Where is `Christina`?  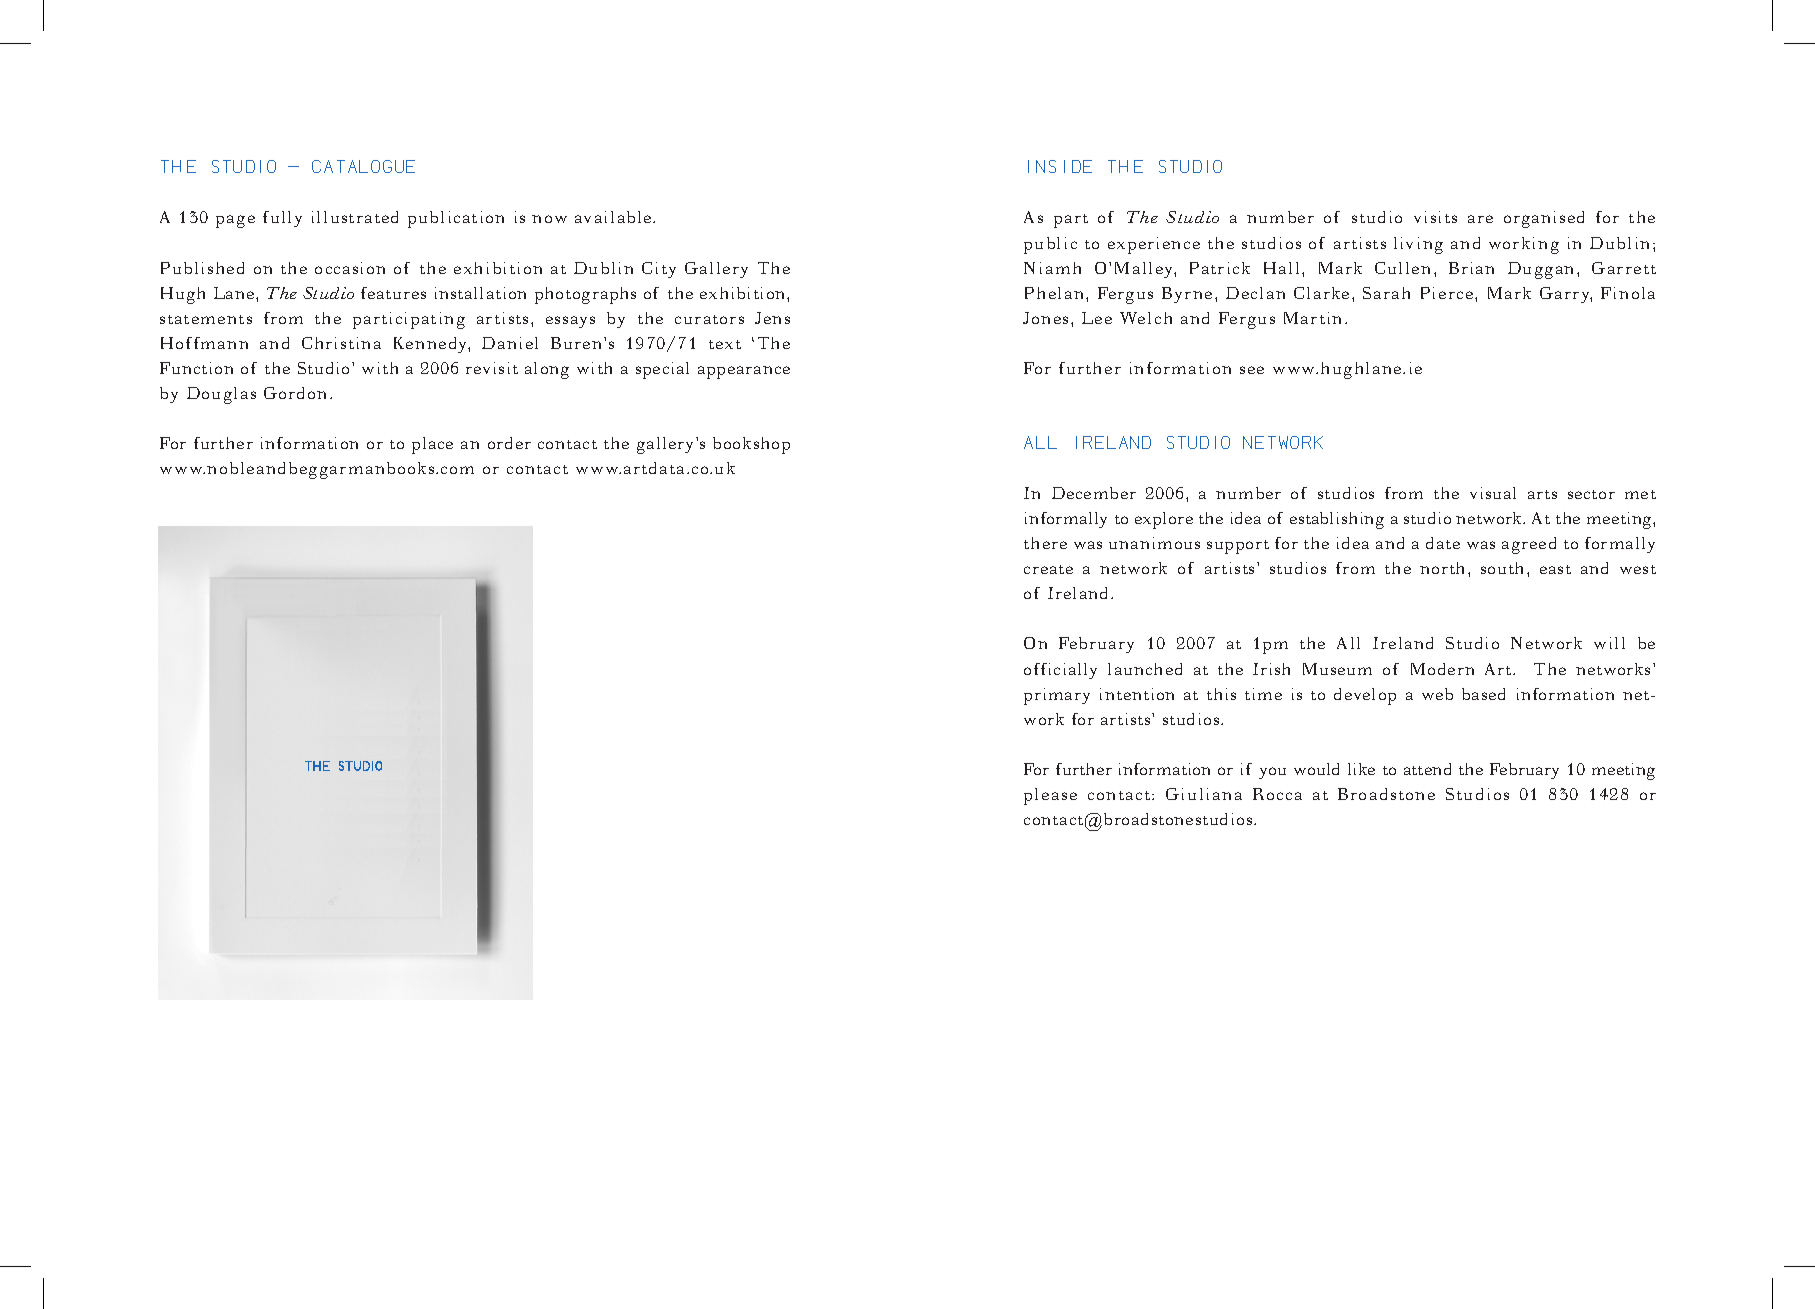
Christina is located at coordinates (341, 343).
